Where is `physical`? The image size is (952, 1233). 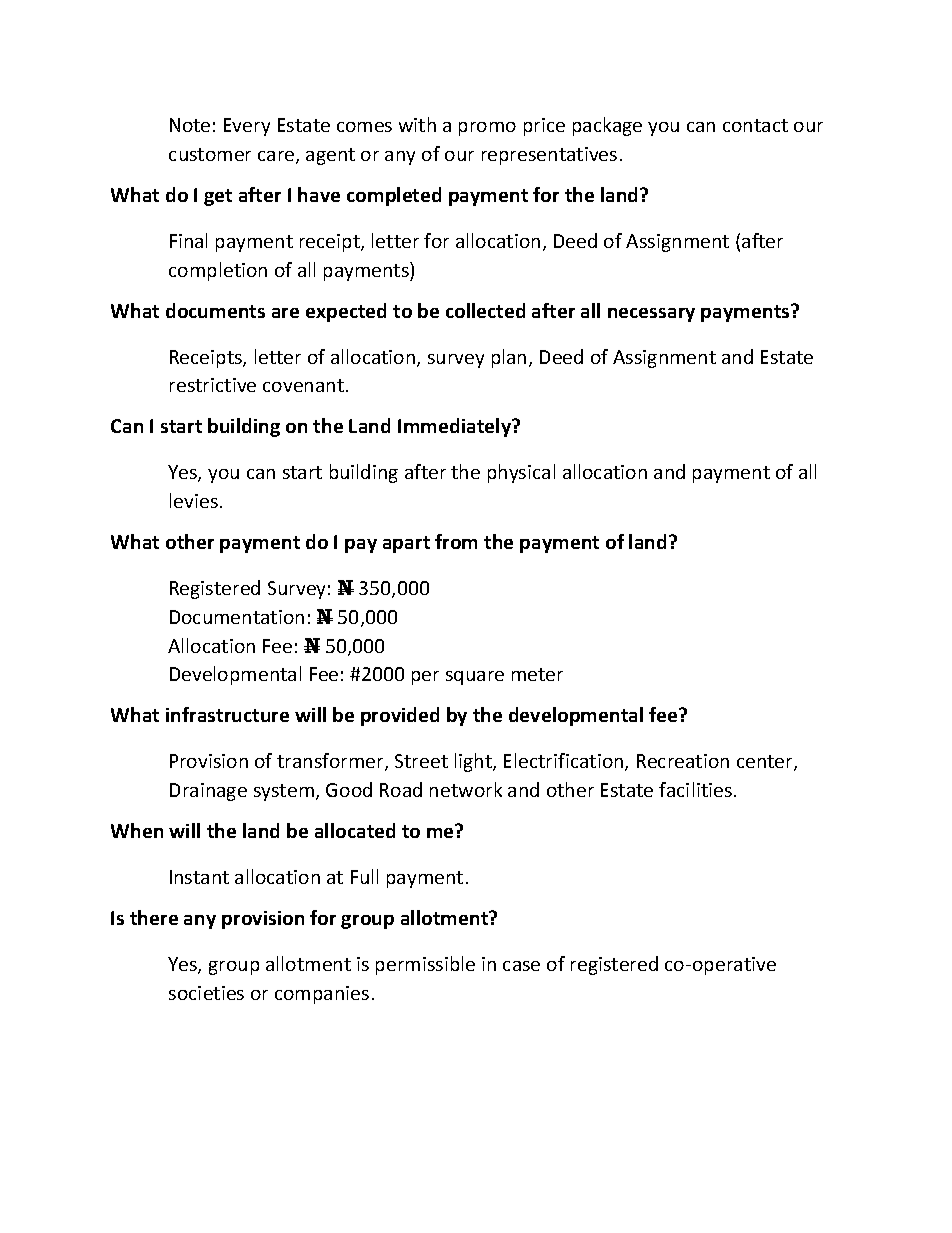
physical is located at coordinates (521, 473).
